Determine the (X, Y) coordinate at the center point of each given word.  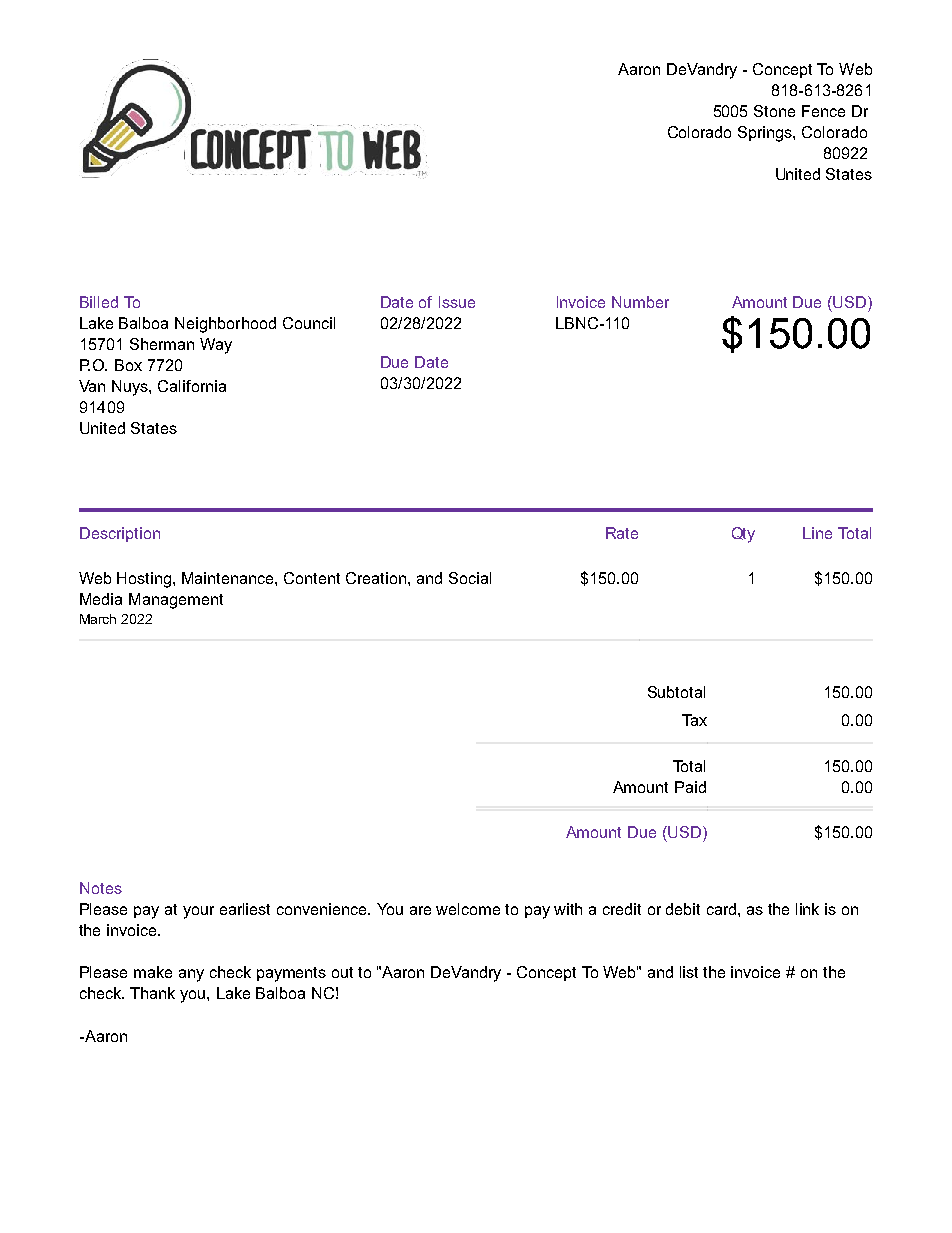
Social (470, 578)
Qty (743, 535)
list (689, 972)
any (191, 975)
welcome (468, 909)
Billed (99, 302)
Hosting (145, 580)
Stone (774, 111)
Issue (457, 302)
